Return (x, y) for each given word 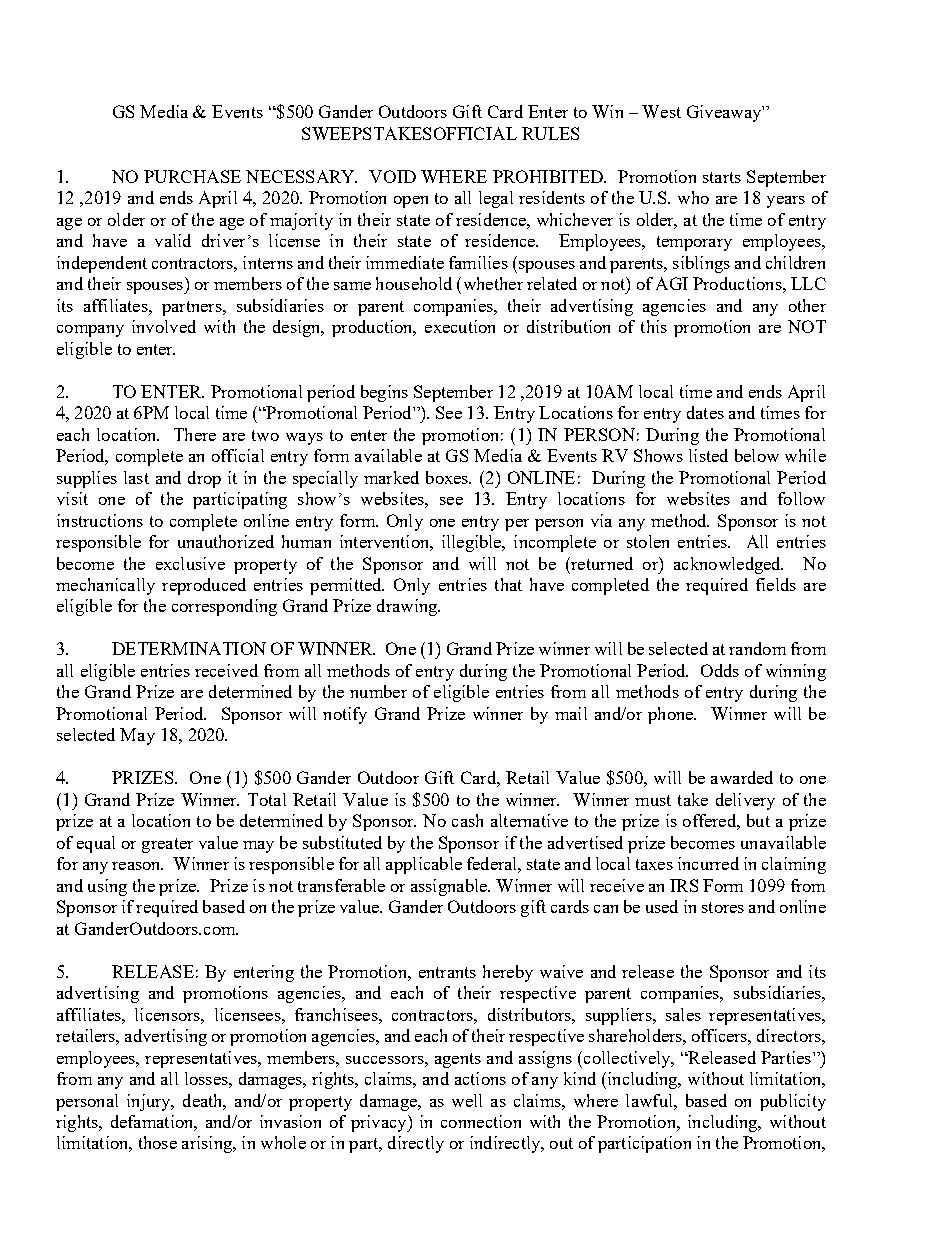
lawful (650, 1100)
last (136, 477)
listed (708, 455)
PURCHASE (192, 176)
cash (467, 820)
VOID (392, 176)
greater (167, 845)
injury (150, 1102)
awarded (742, 777)
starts (722, 177)
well (467, 1100)
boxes (448, 477)
